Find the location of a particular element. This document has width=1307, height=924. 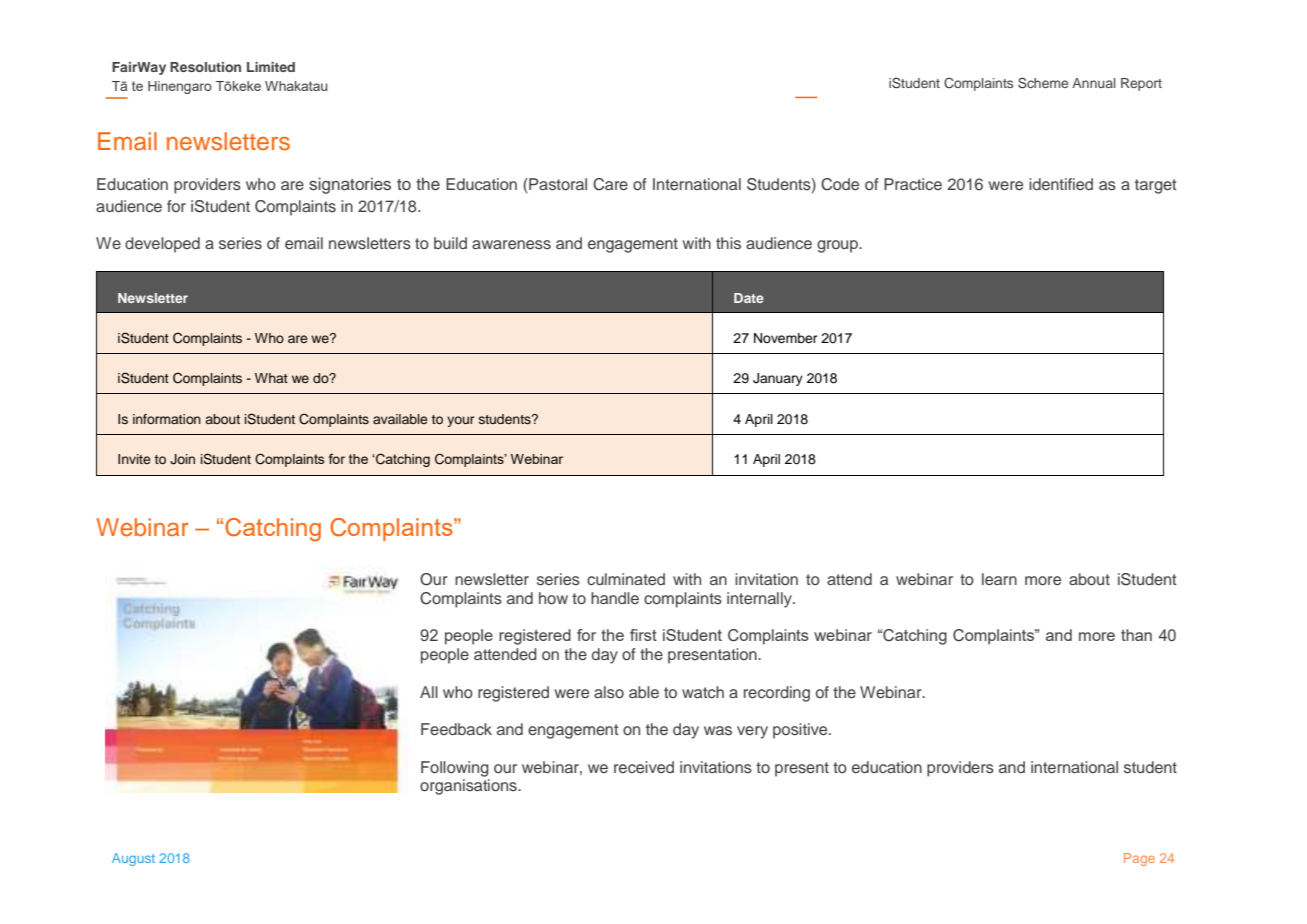

November is located at coordinates (786, 338).
